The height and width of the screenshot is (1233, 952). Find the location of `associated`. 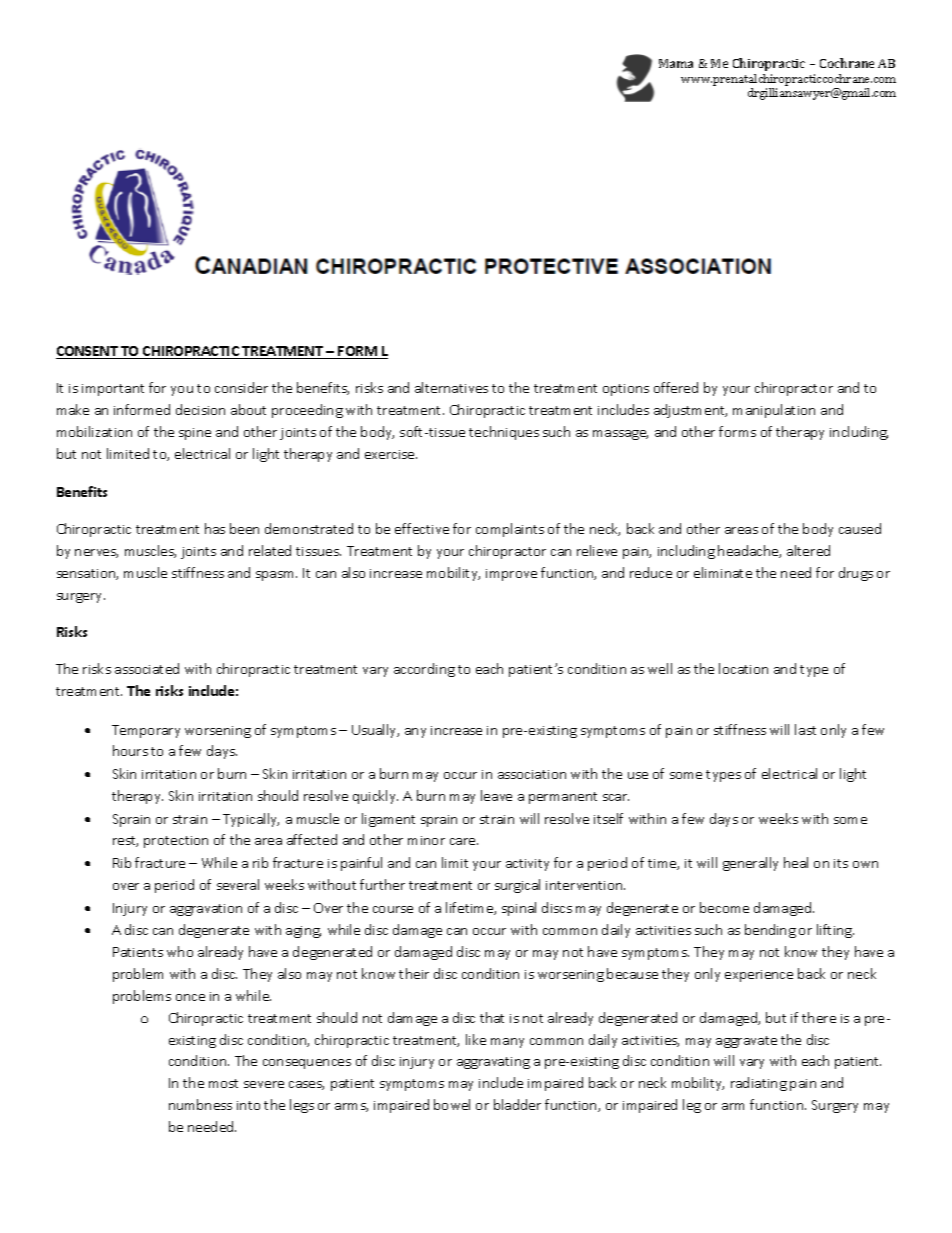

associated is located at coordinates (147, 668).
